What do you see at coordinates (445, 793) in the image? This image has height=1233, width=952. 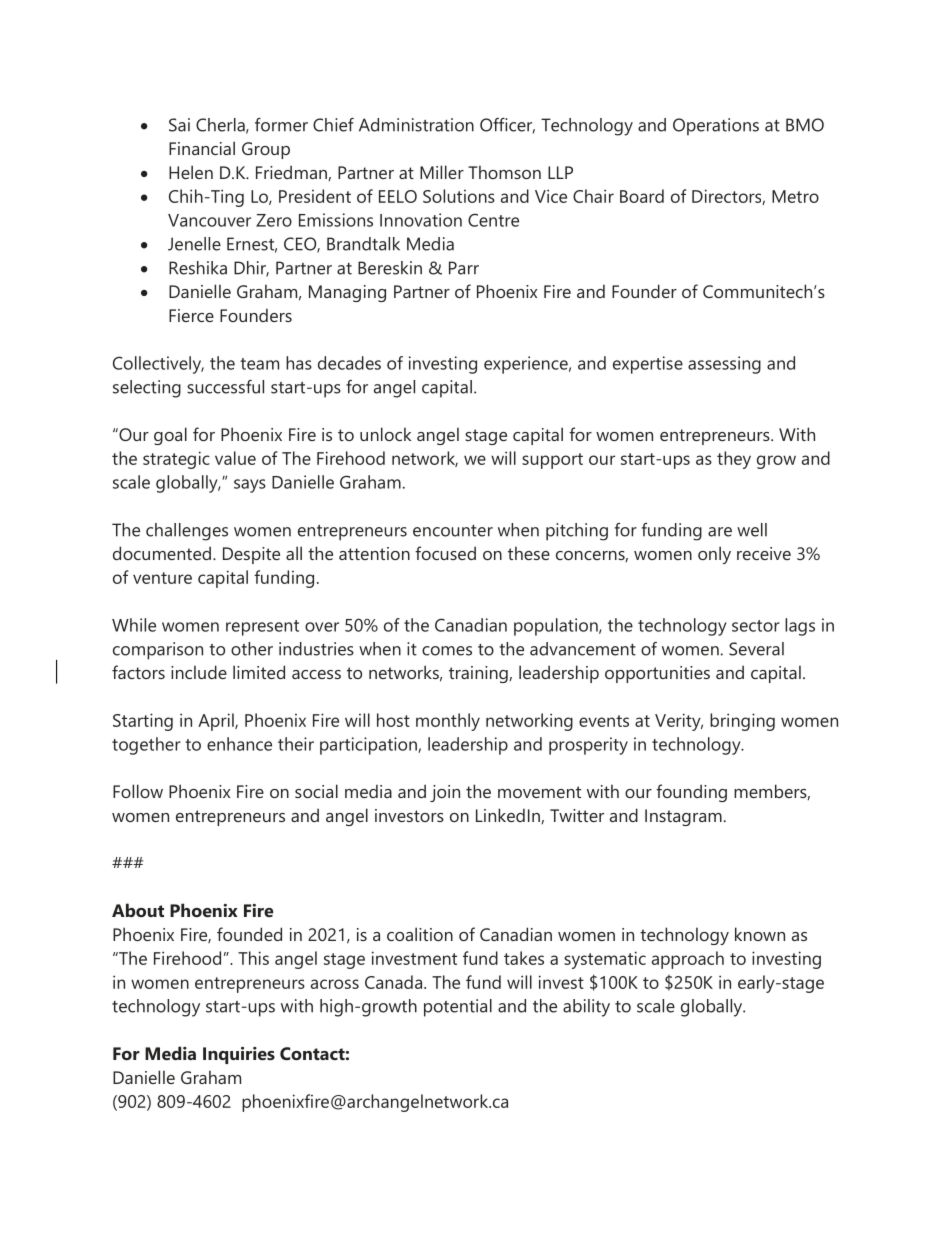 I see `join` at bounding box center [445, 793].
